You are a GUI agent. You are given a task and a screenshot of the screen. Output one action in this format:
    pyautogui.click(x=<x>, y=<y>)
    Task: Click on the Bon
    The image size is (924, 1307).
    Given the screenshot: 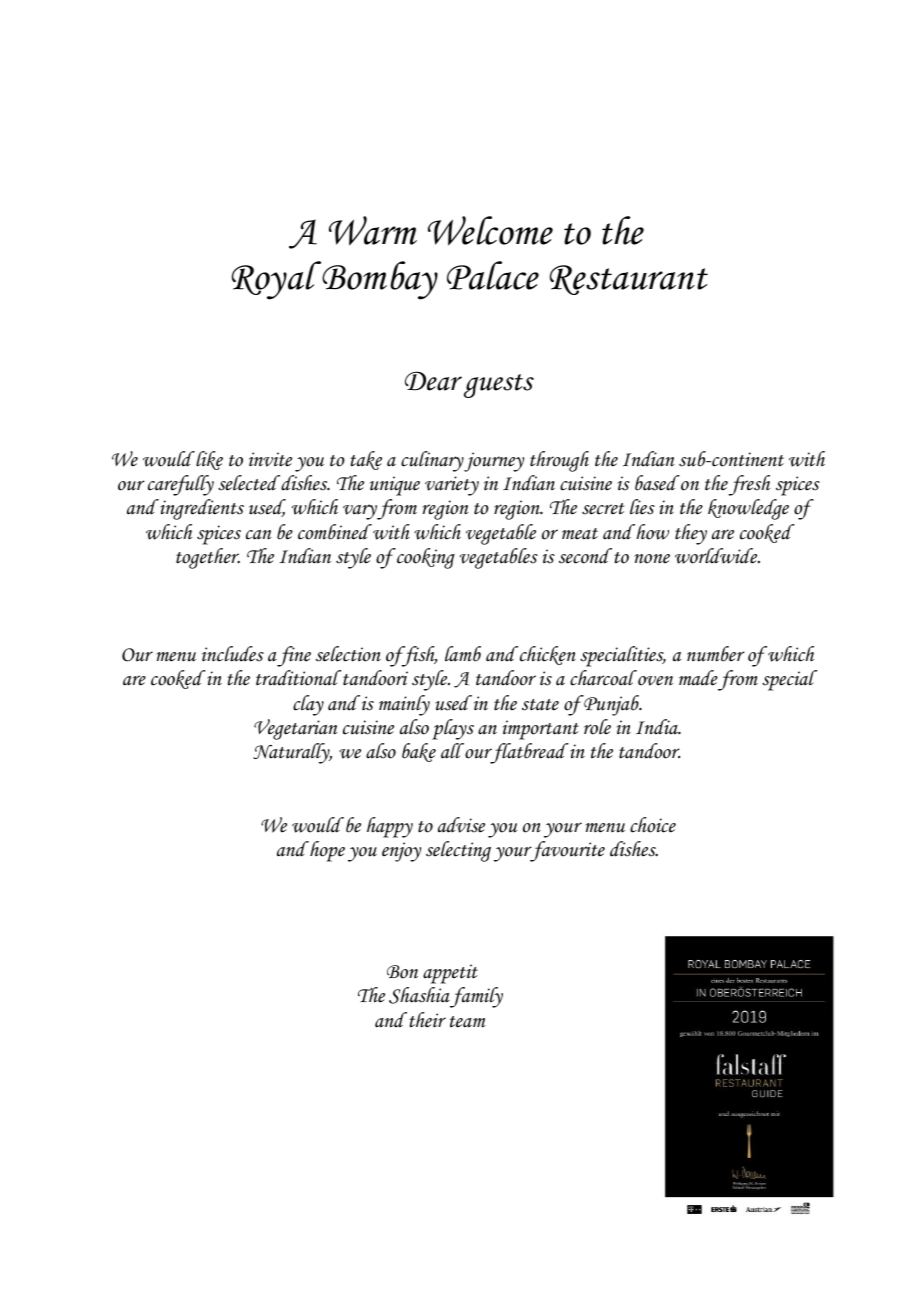 What is the action you would take?
    pyautogui.click(x=402, y=972)
